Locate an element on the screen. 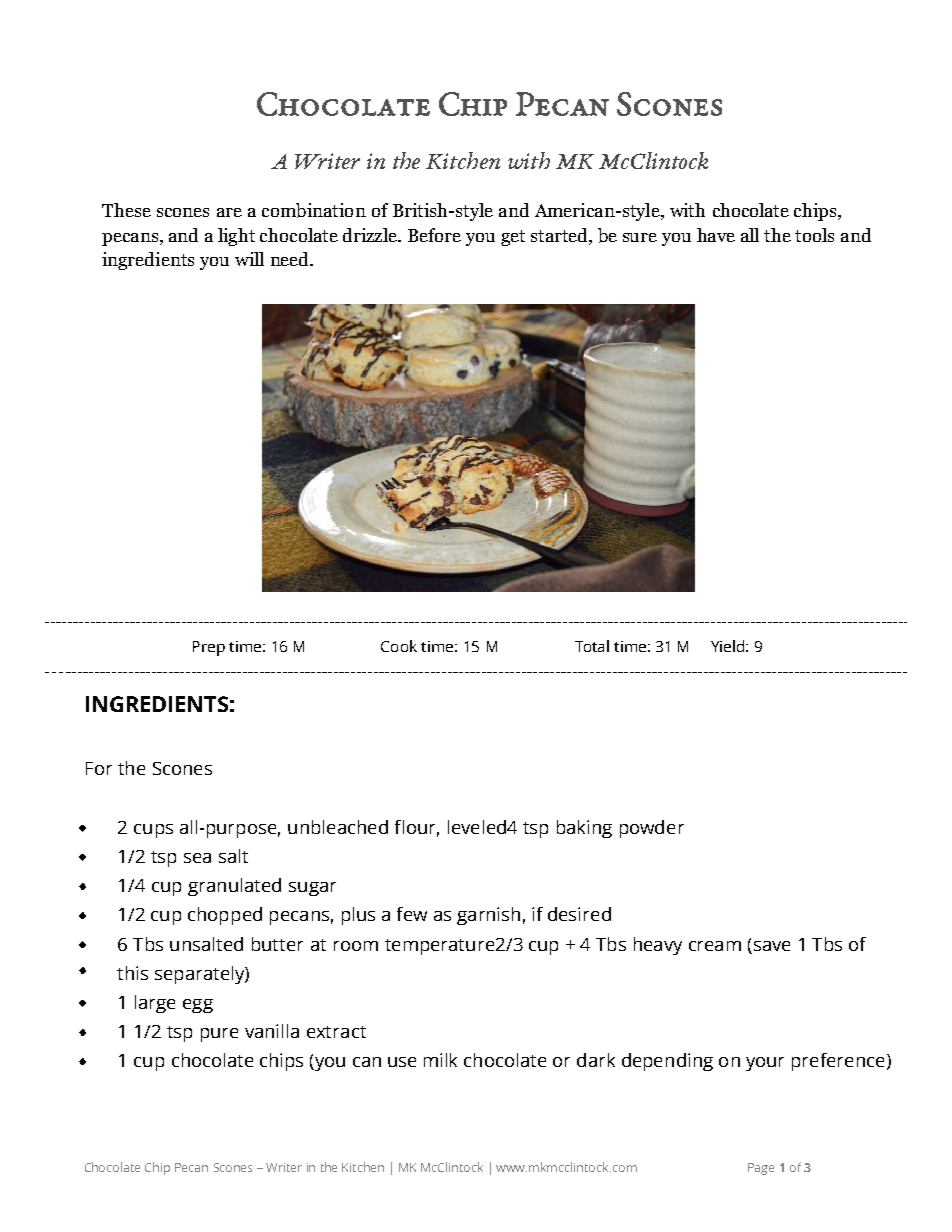 The image size is (952, 1232). light is located at coordinates (236, 237).
